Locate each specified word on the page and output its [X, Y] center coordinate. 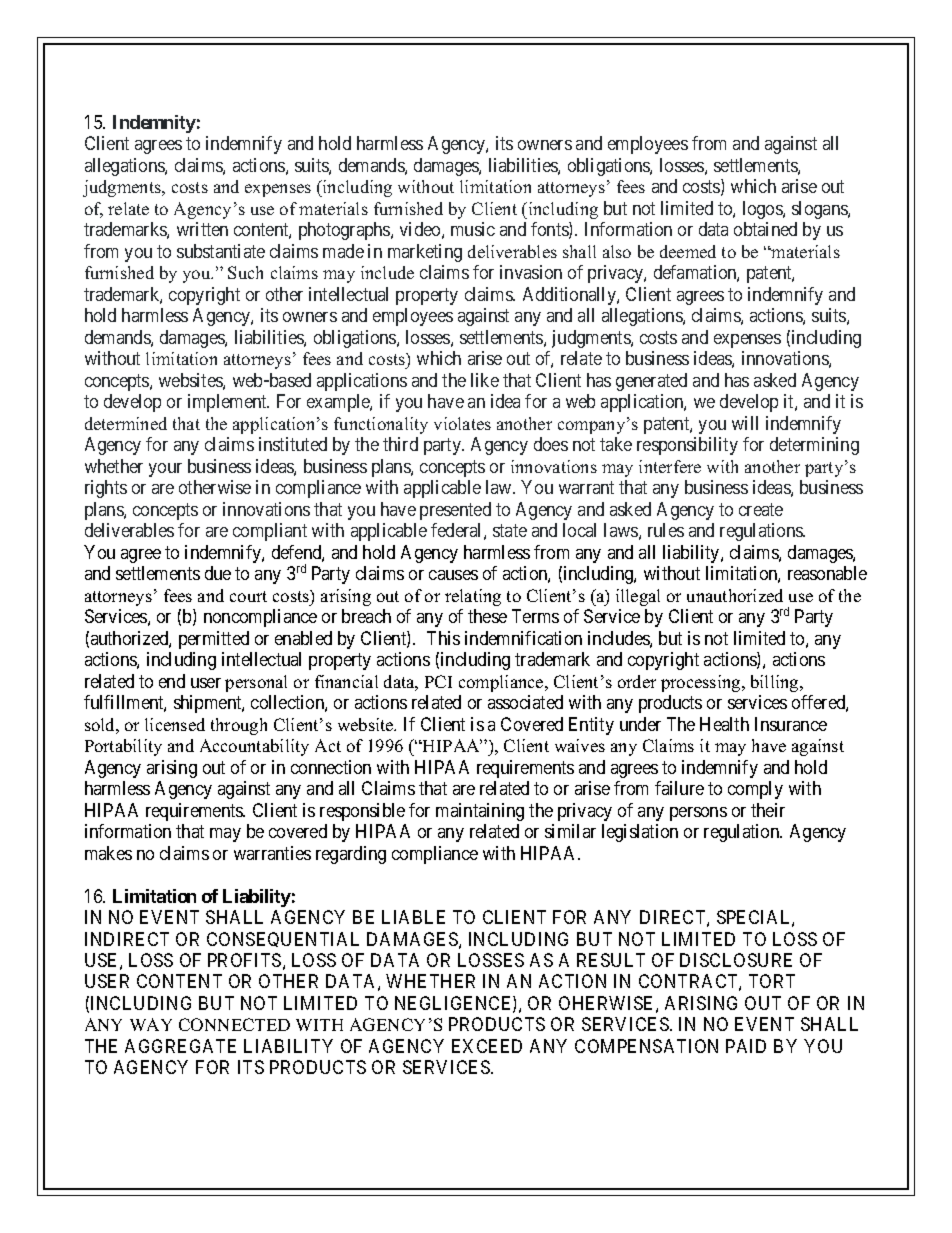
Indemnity [154, 124]
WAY [151, 1024]
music [473, 229]
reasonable [827, 573]
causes [453, 575]
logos [763, 210]
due [218, 573]
